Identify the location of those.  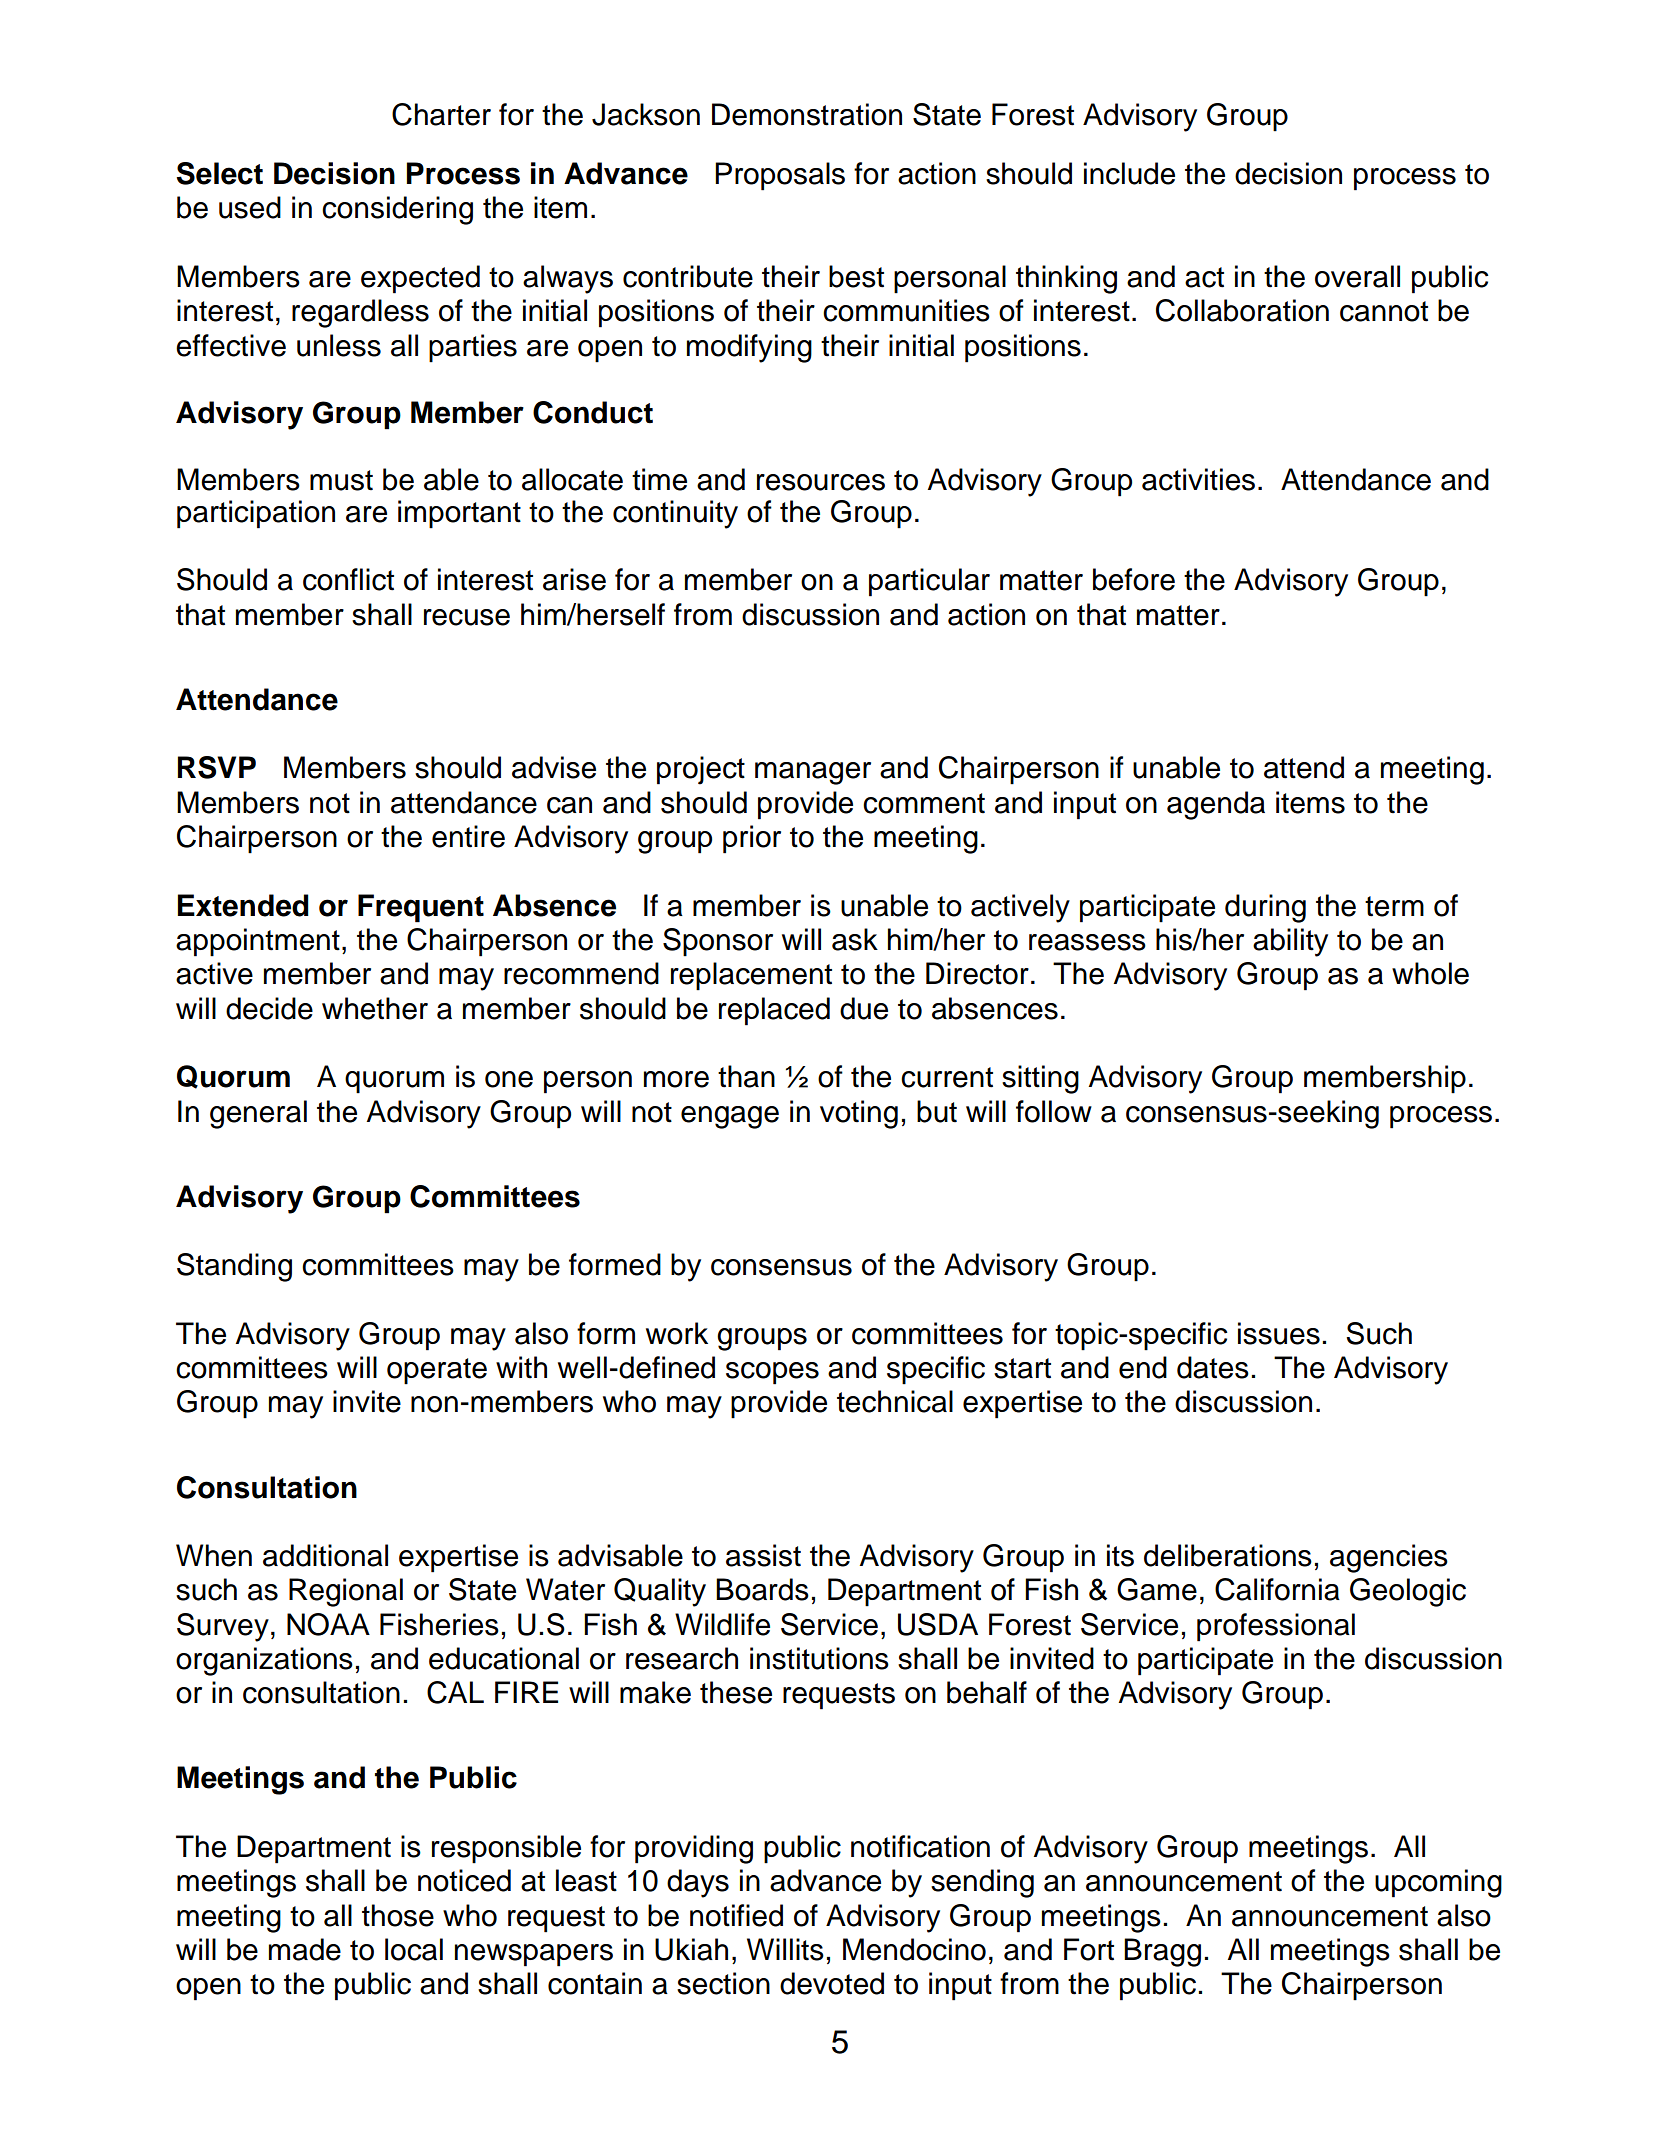
(398, 1915).
